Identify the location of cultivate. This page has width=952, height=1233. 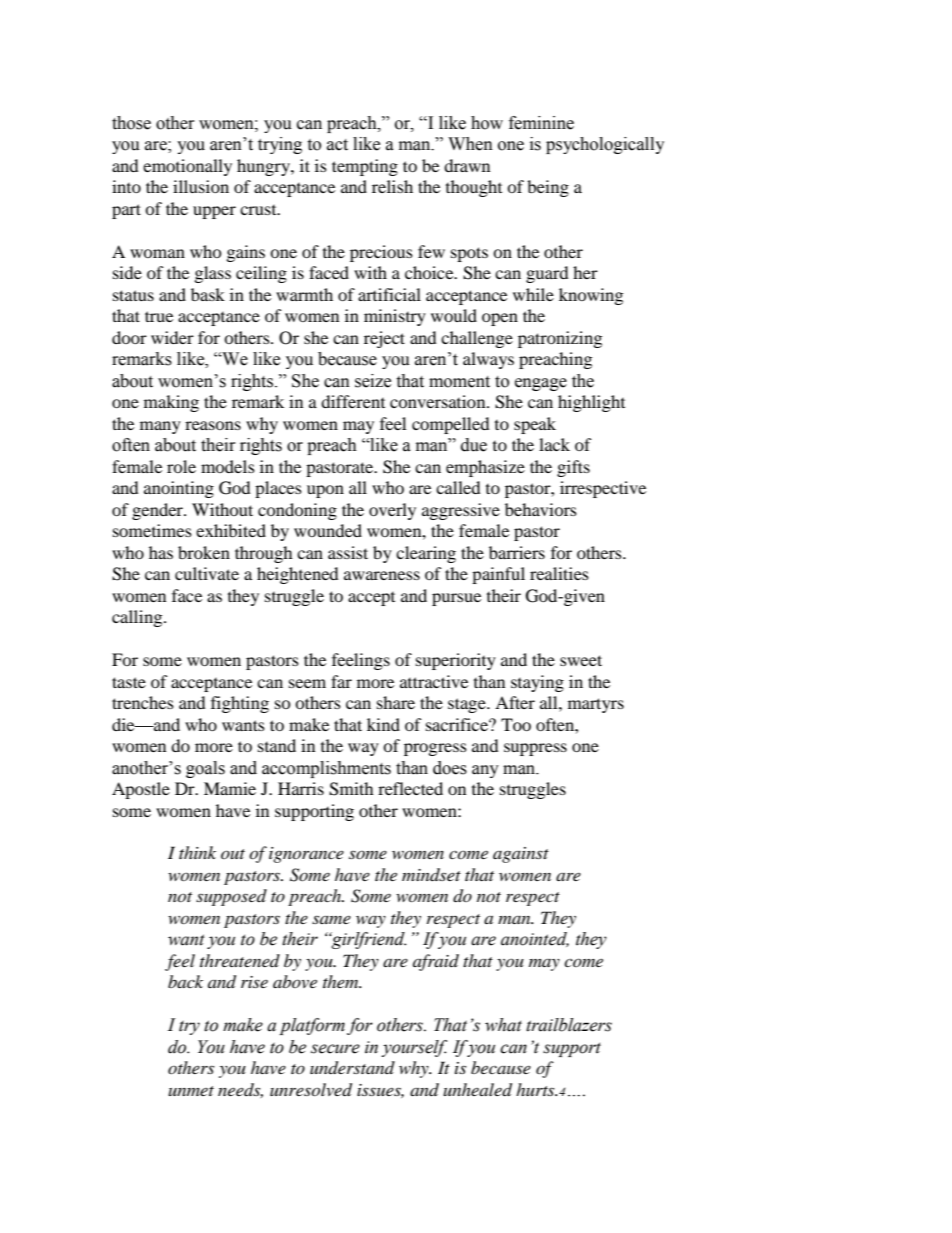
(207, 573).
